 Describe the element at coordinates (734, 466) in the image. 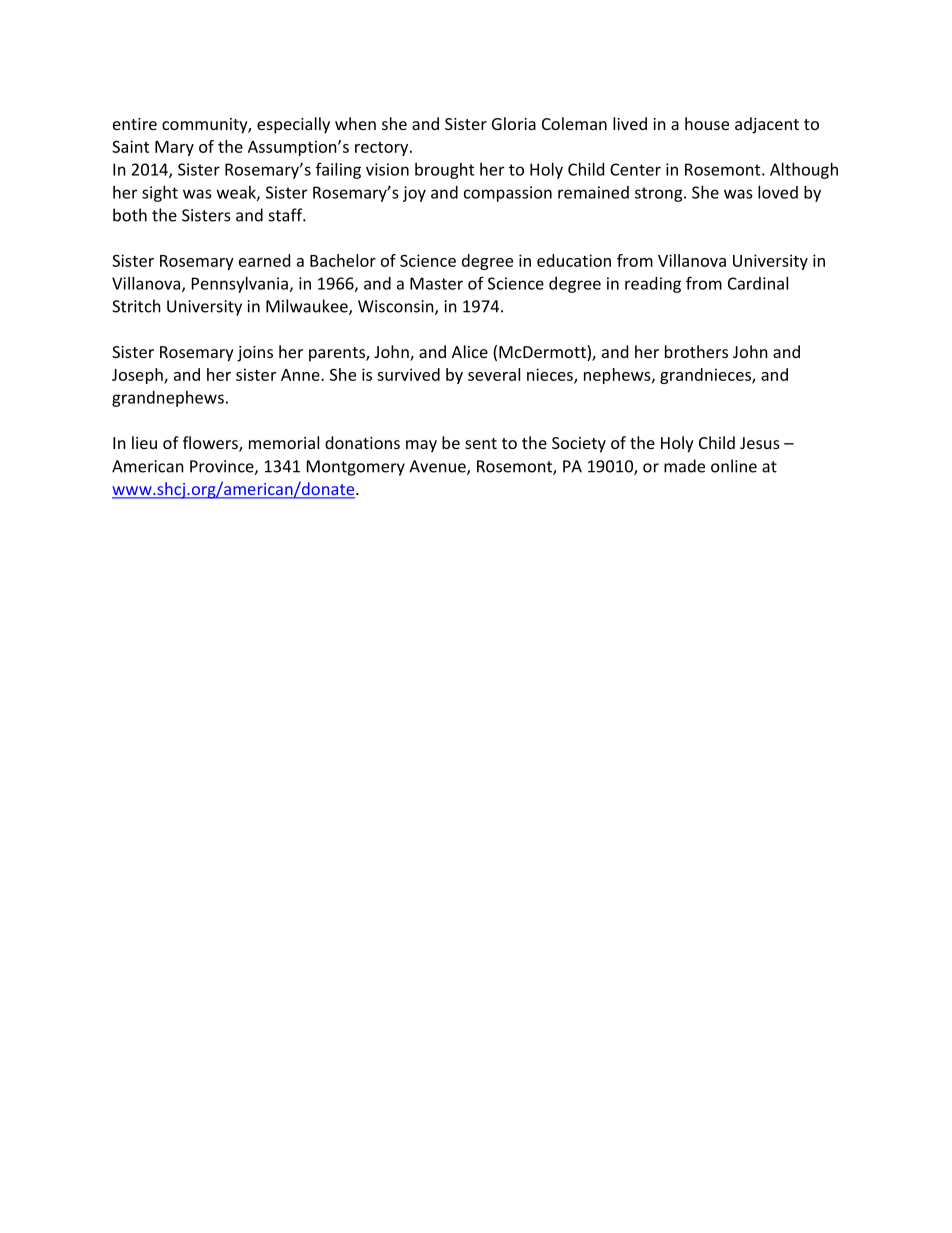

I see `online` at that location.
